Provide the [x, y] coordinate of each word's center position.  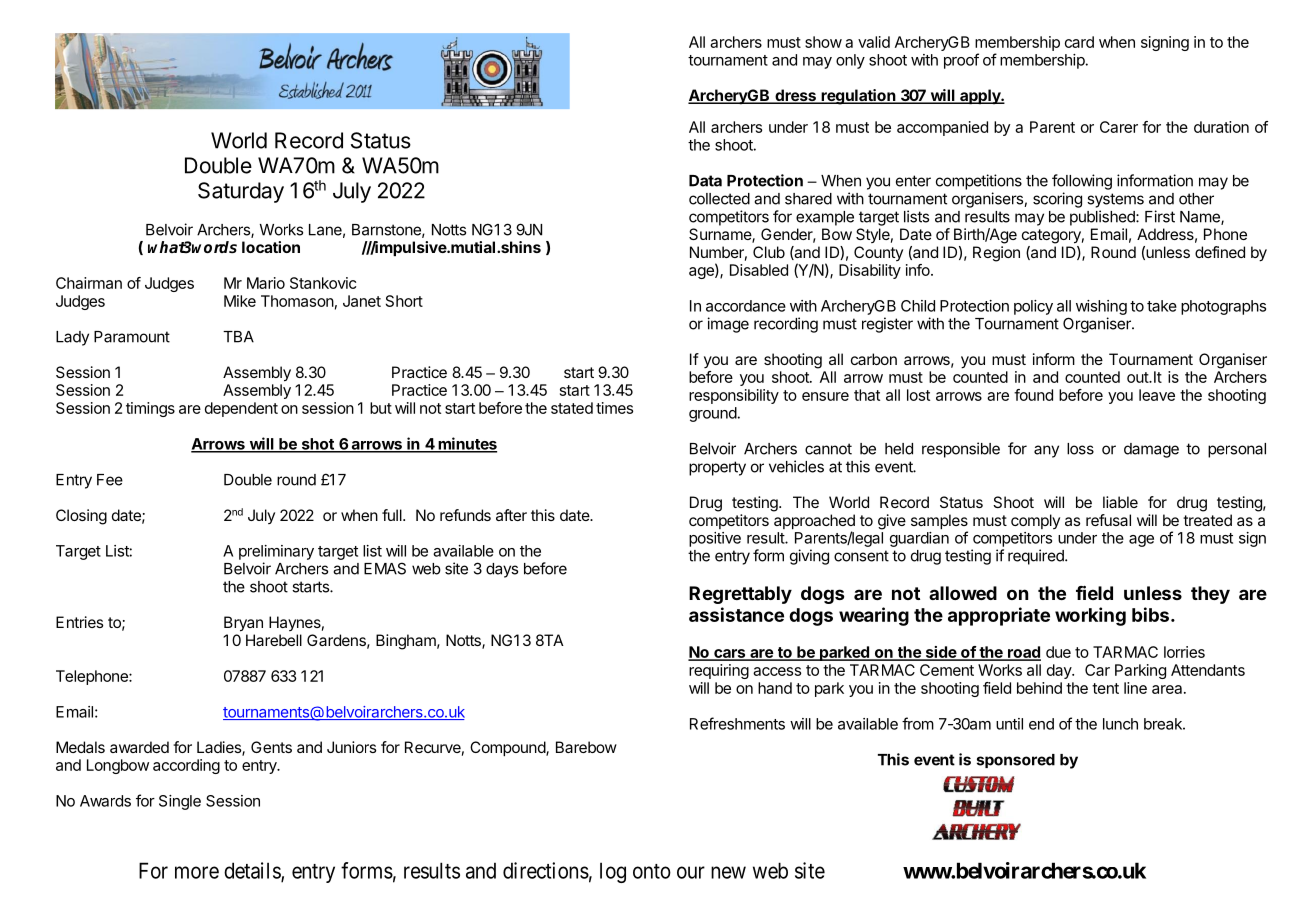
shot [317, 445]
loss [1080, 449]
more [197, 872]
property [717, 468]
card [1079, 42]
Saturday [241, 192]
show [823, 42]
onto [652, 871]
